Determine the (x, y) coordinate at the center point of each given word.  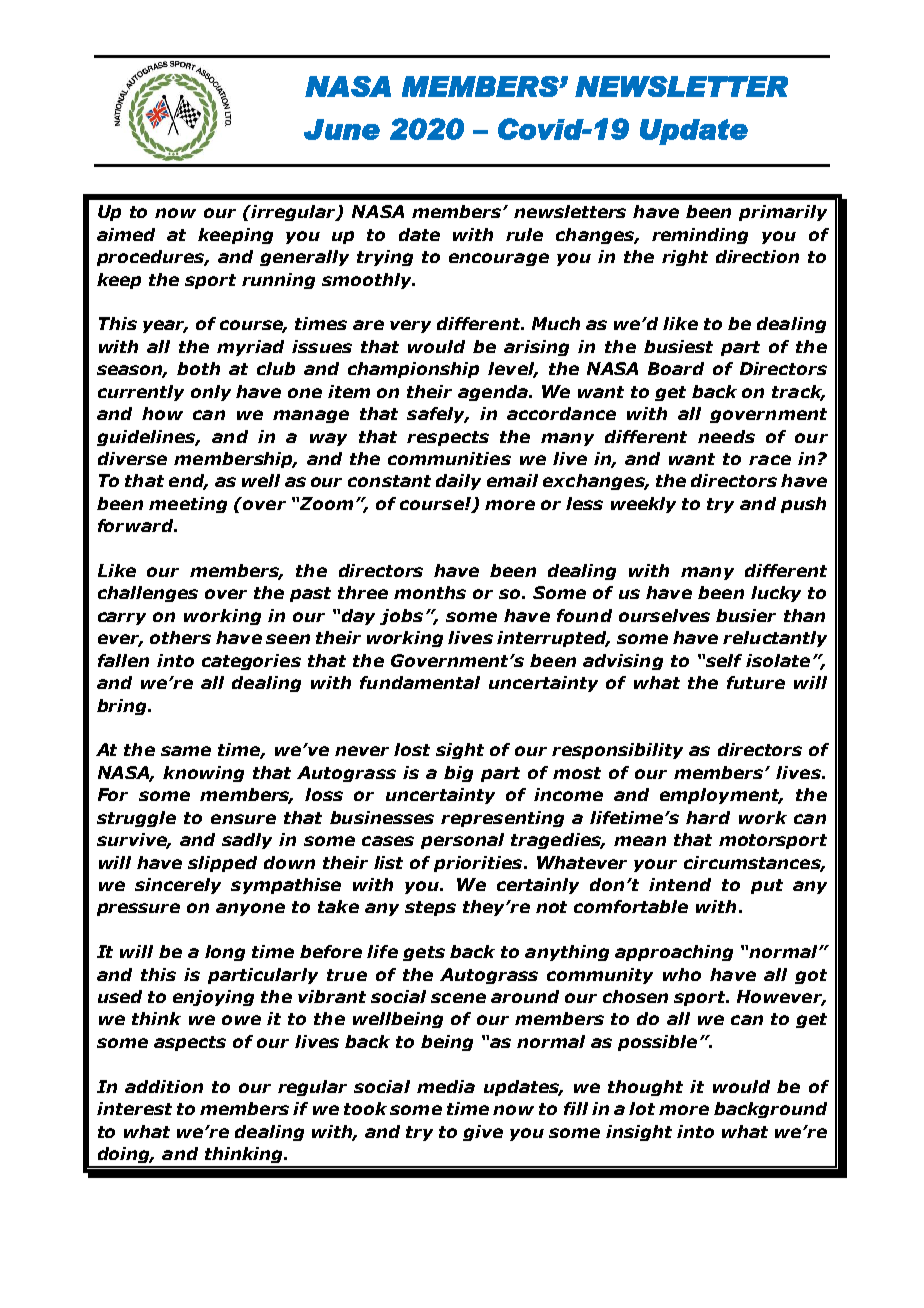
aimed (126, 234)
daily (458, 482)
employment (721, 796)
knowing (203, 774)
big (458, 774)
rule (524, 234)
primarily (783, 213)
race (770, 460)
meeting (188, 505)
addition (164, 1086)
